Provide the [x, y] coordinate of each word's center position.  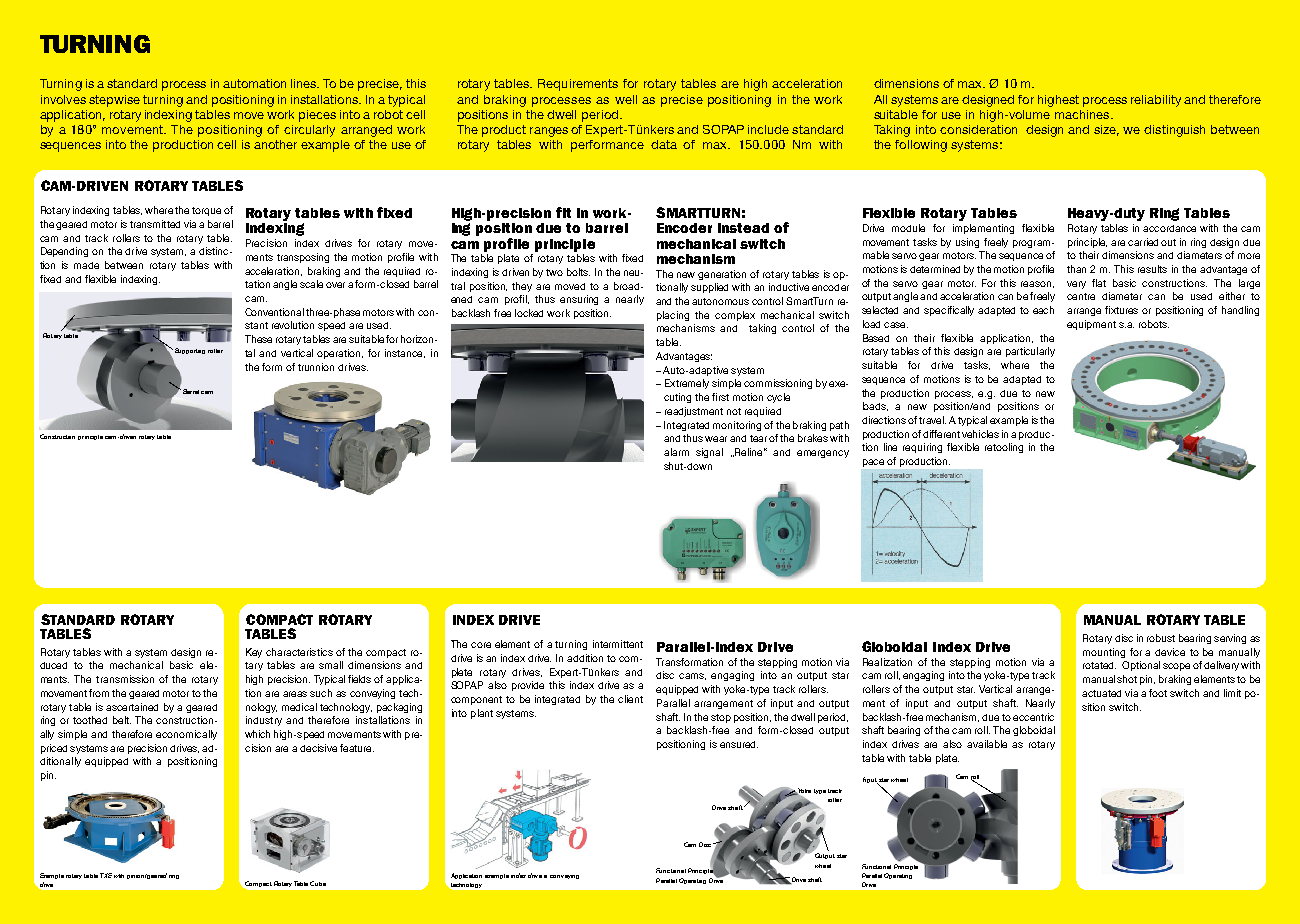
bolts [578, 272]
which [257, 734]
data [664, 144]
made [86, 265]
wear [716, 439]
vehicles [980, 434]
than [1076, 269]
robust [1161, 638]
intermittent [618, 644]
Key [254, 653]
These [258, 339]
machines [1083, 114]
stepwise [114, 101]
